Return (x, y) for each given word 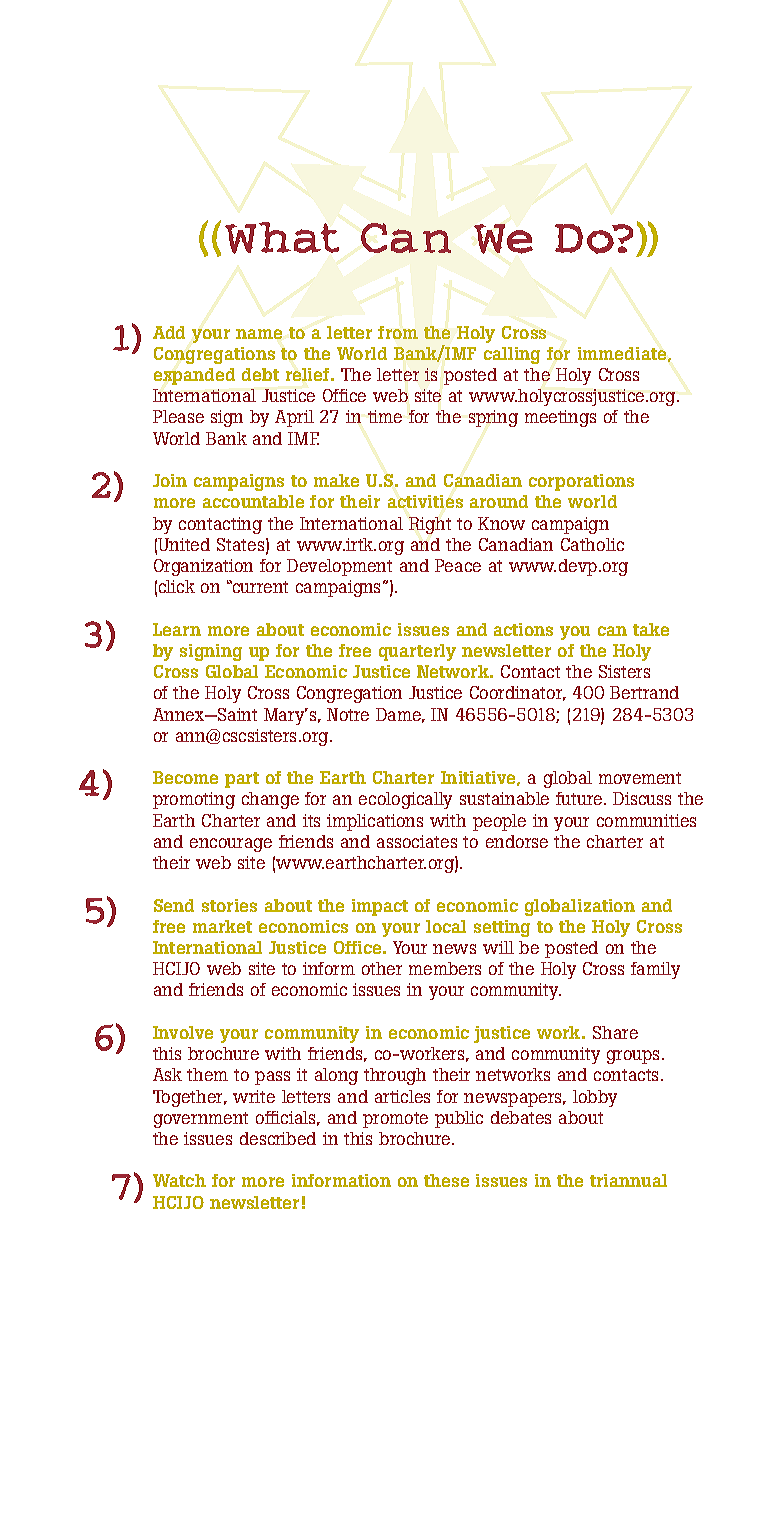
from (398, 332)
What (282, 238)
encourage (231, 845)
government (201, 1120)
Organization (203, 567)
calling (512, 355)
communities (646, 820)
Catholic (592, 544)
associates (417, 841)
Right (430, 525)
